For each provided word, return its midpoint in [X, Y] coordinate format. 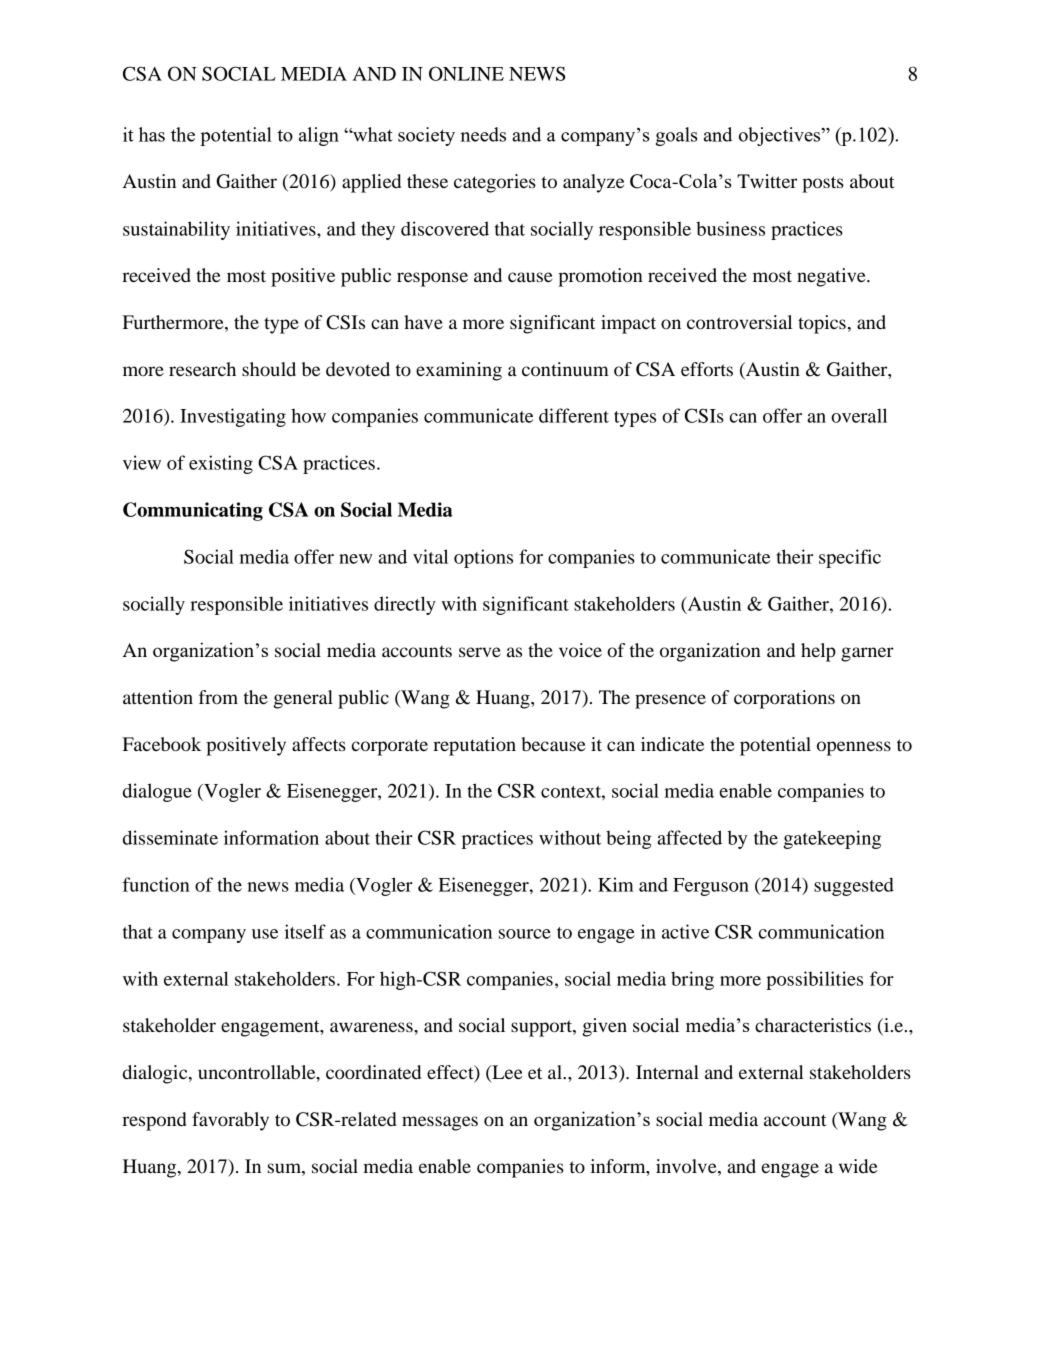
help [818, 652]
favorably [230, 1121]
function [156, 884]
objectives [781, 136]
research [202, 369]
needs [483, 134]
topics [822, 324]
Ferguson [711, 887]
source [525, 934]
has [152, 134]
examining [459, 371]
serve [480, 652]
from [218, 697]
